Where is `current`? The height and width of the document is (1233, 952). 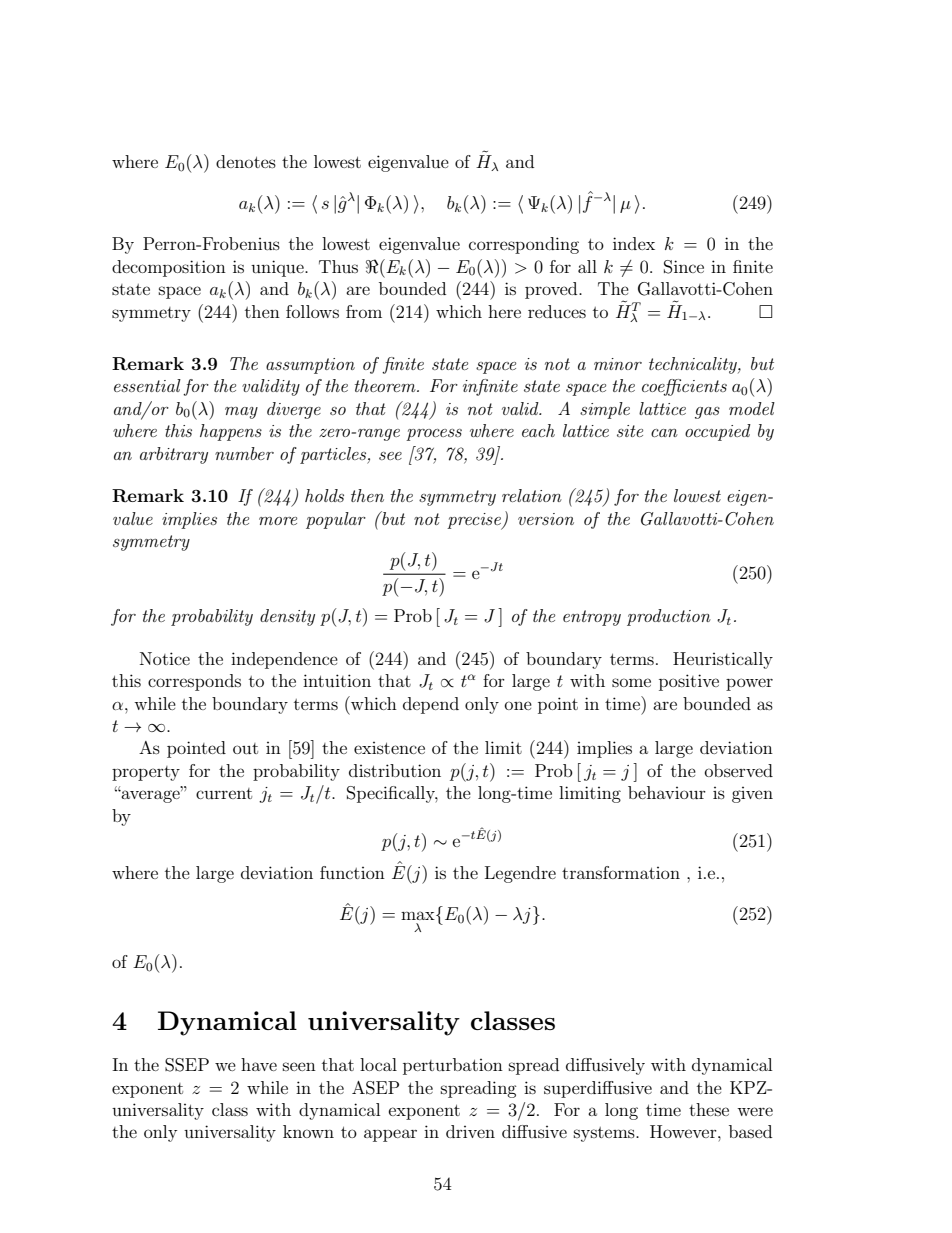
current is located at coordinates (224, 793).
